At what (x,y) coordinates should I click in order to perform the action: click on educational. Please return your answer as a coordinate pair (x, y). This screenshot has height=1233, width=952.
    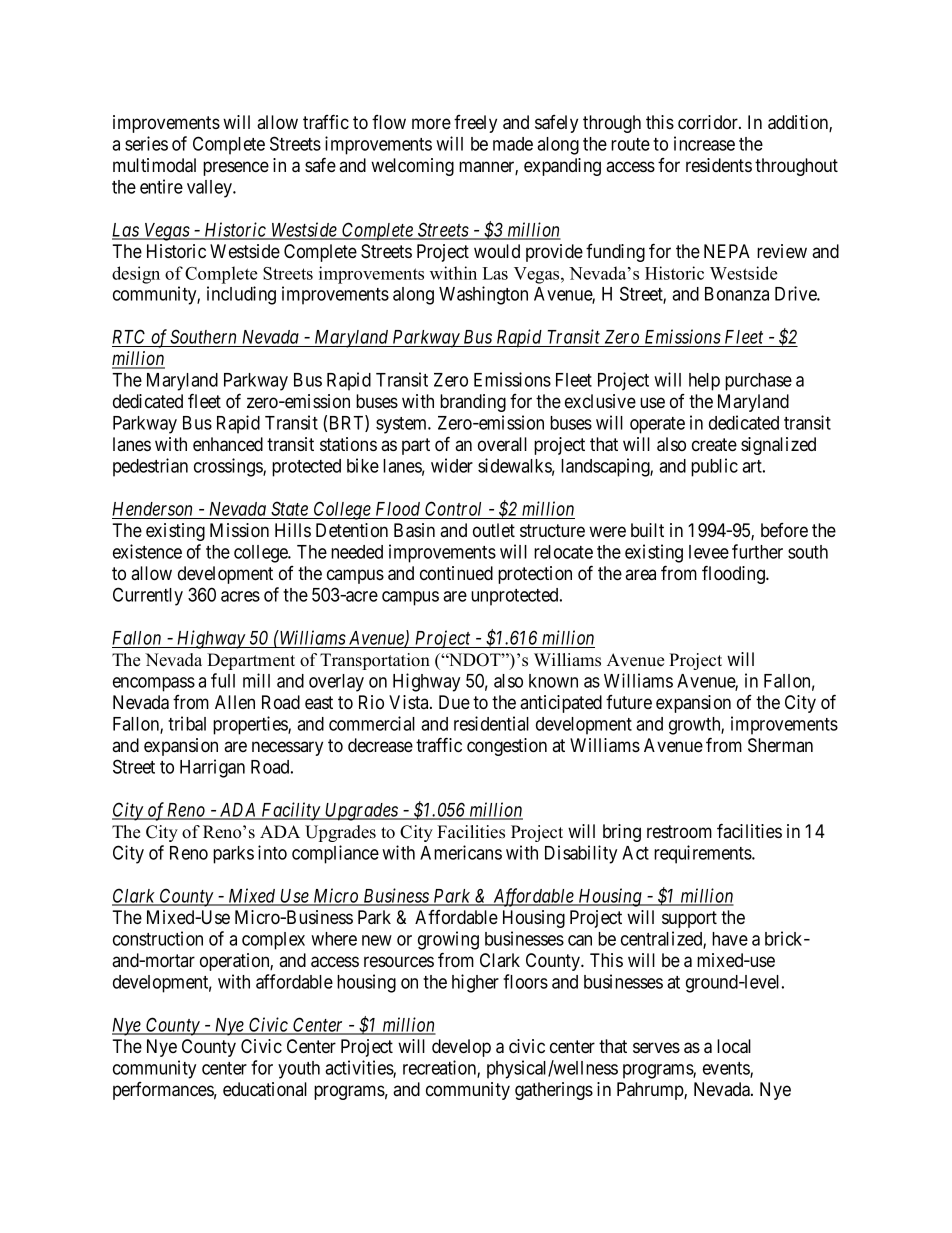
    Looking at the image, I should click on (265, 1089).
